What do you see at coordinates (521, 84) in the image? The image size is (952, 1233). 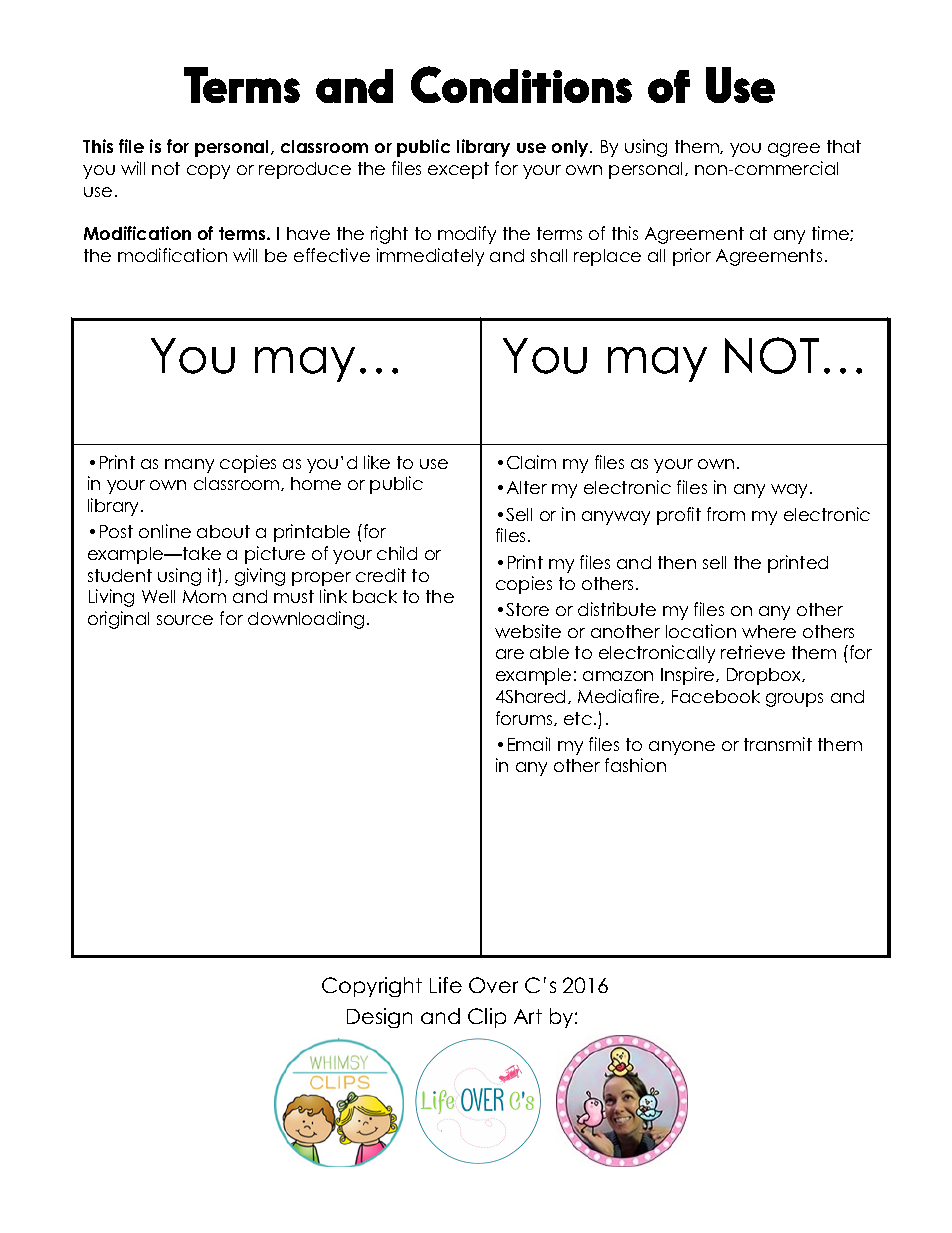 I see `Conditions` at bounding box center [521, 84].
